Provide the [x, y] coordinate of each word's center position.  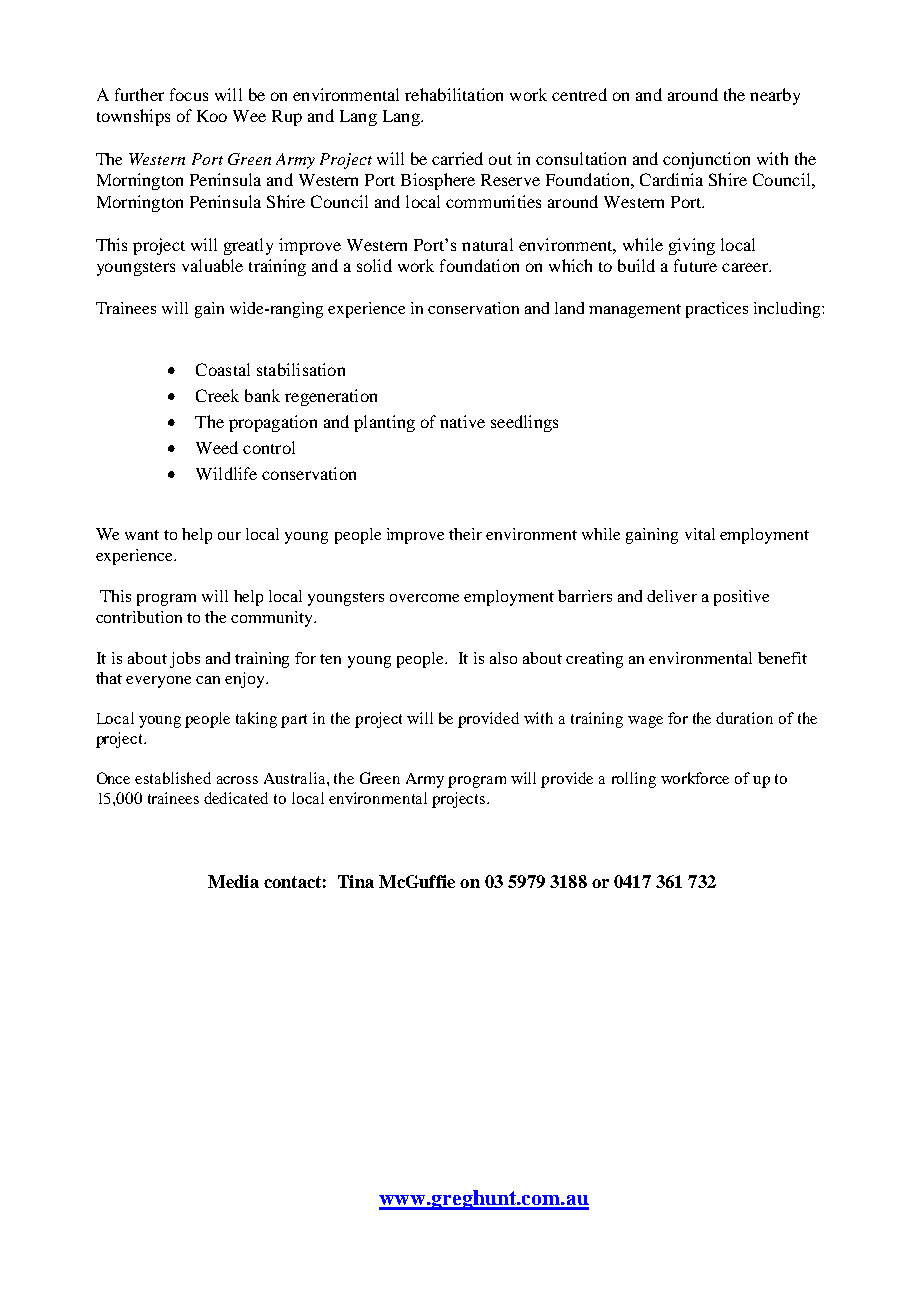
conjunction [706, 160]
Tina [356, 881]
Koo [212, 116]
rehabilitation [454, 94]
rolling [634, 780]
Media [233, 881]
